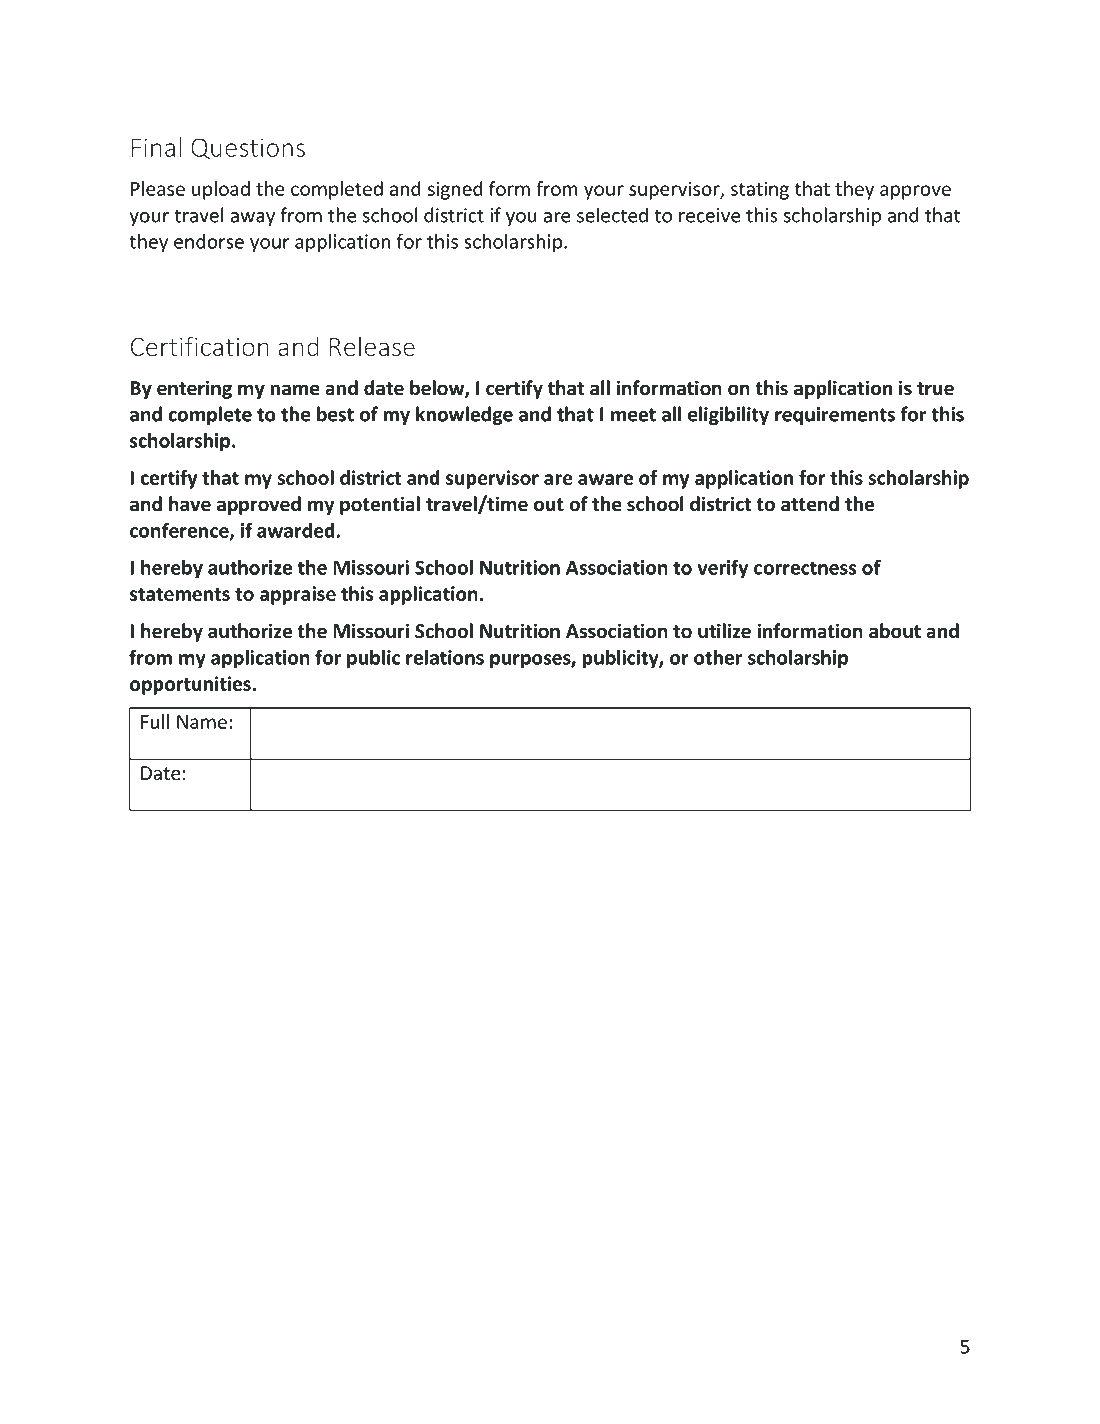 This screenshot has width=1100, height=1424. What do you see at coordinates (200, 346) in the screenshot?
I see `Certification` at bounding box center [200, 346].
